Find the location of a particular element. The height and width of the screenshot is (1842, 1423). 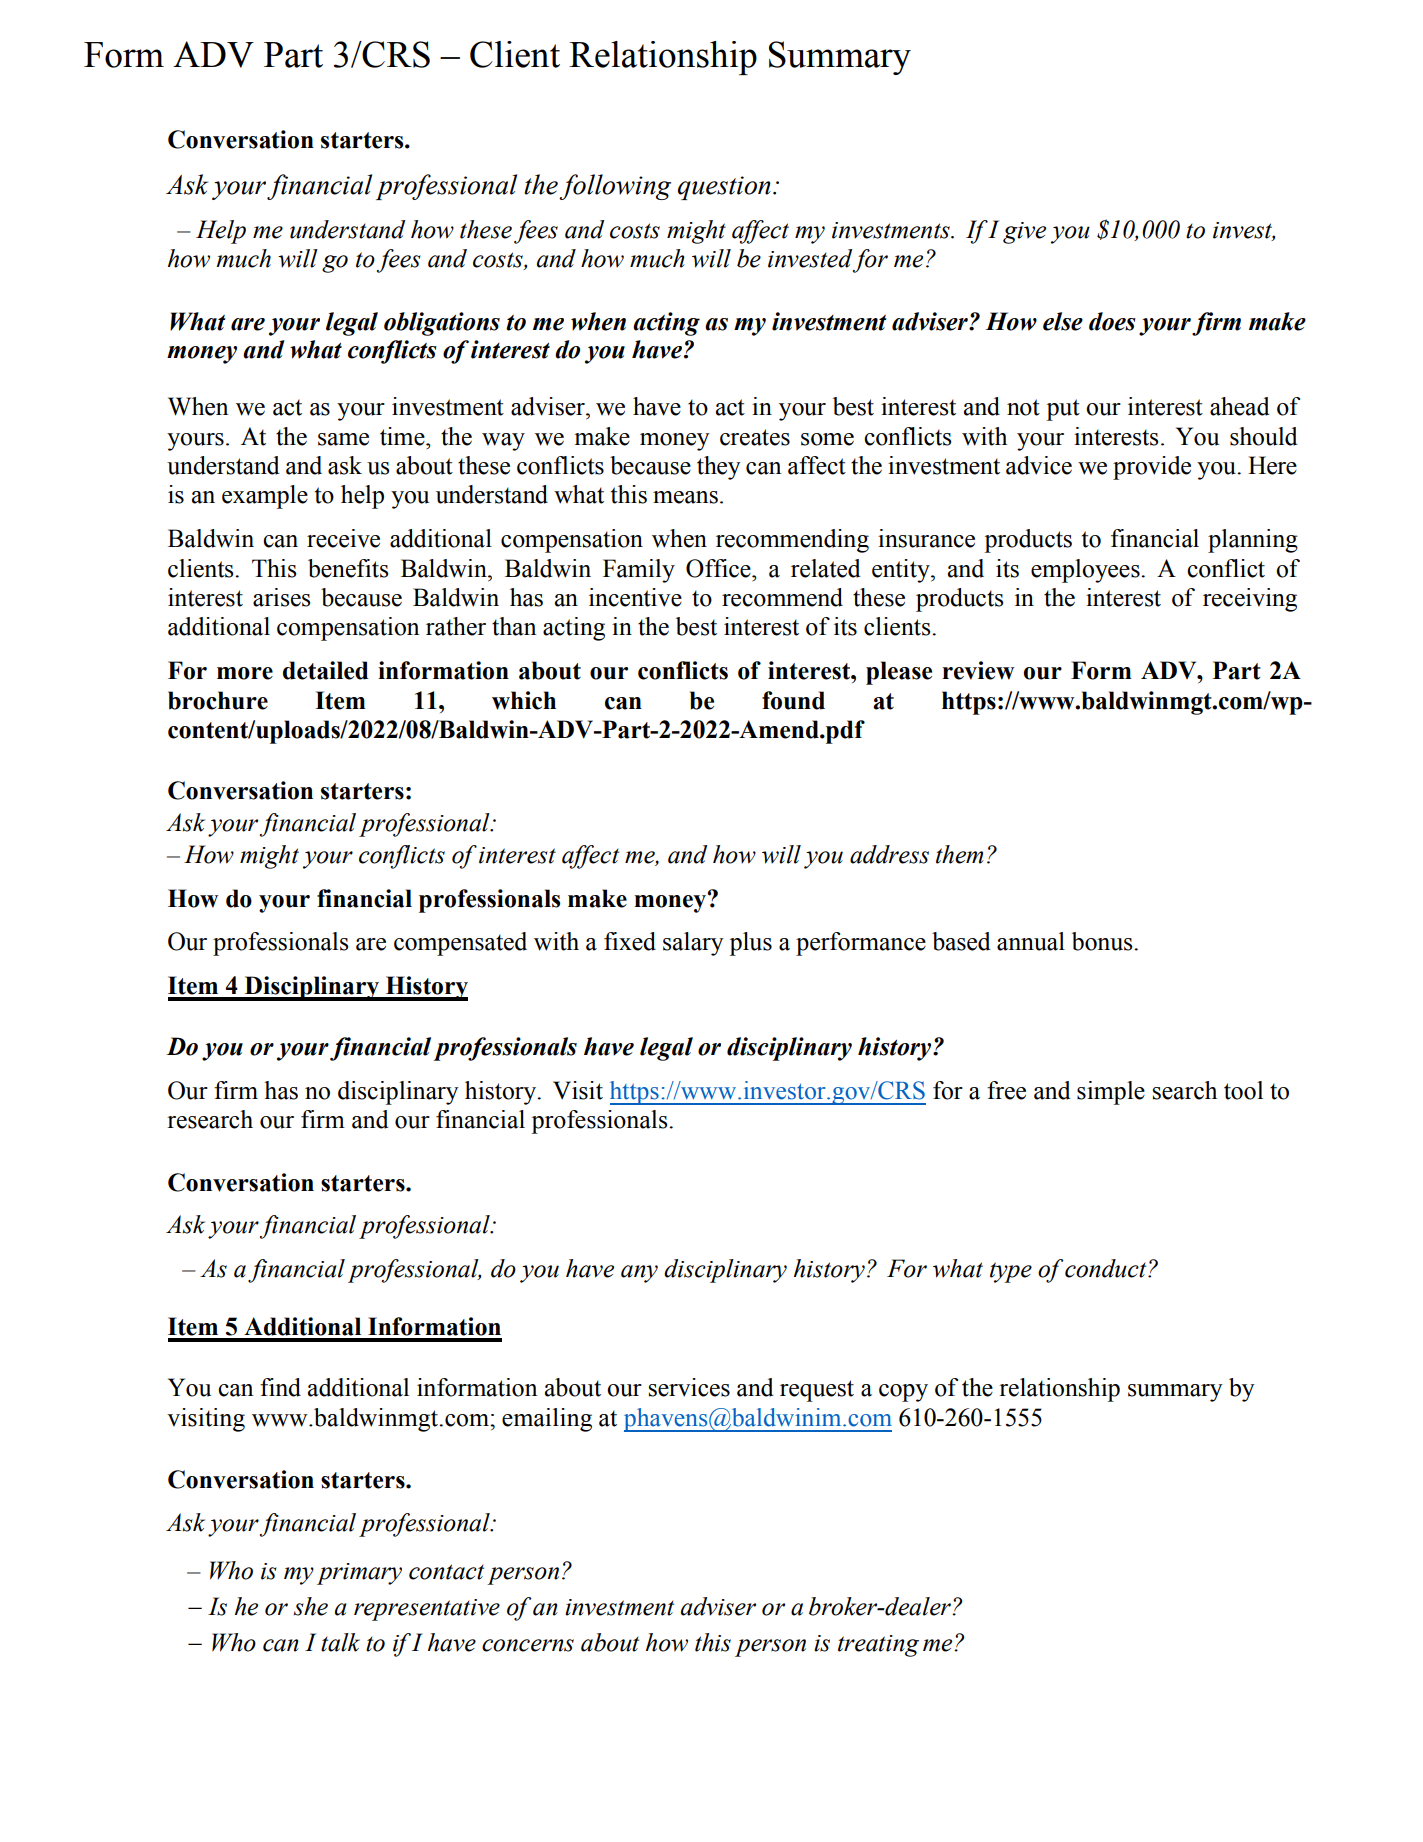

Office is located at coordinates (719, 568).
